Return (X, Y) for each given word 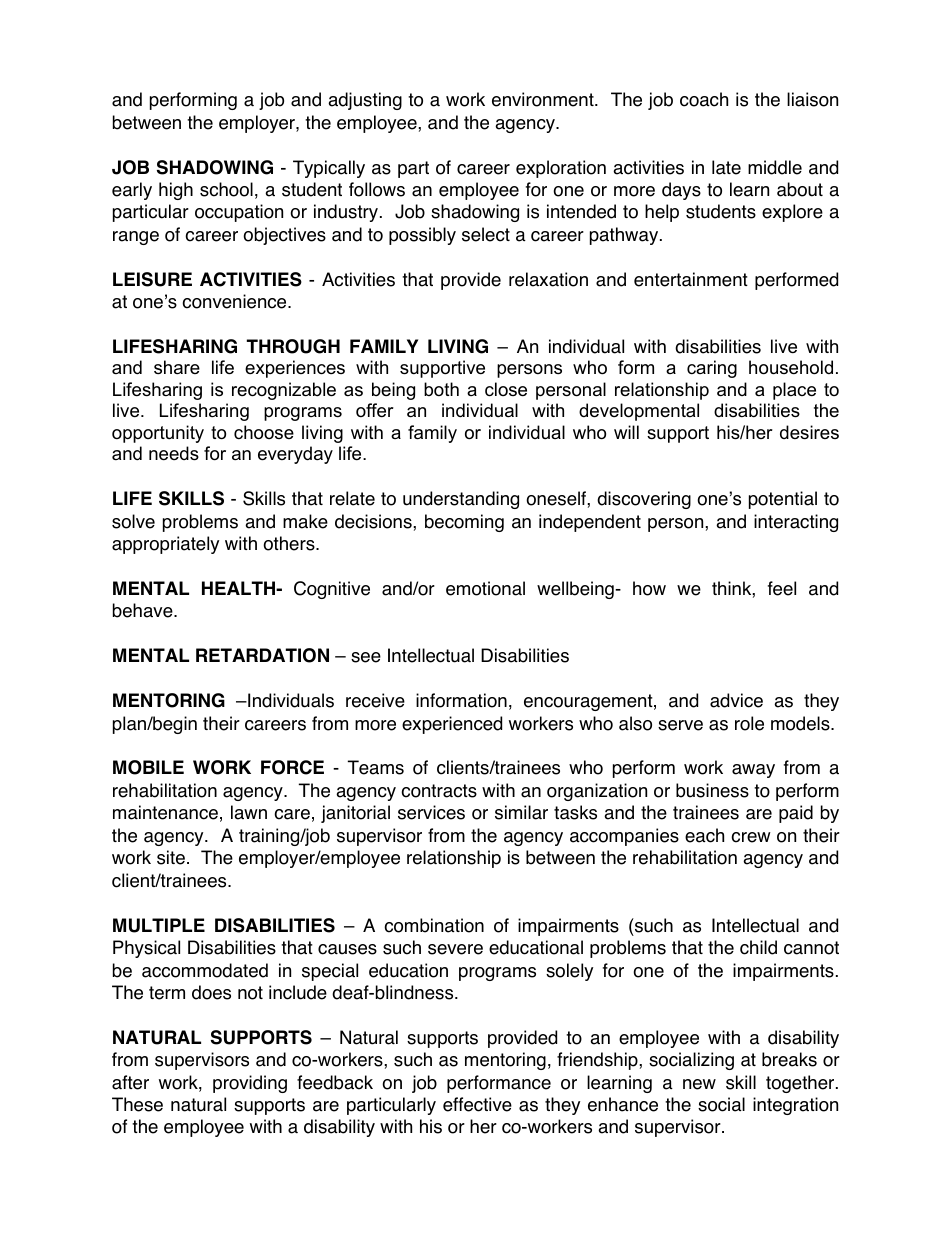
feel (782, 588)
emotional (485, 588)
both (441, 389)
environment (544, 99)
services (431, 812)
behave (144, 610)
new (699, 1084)
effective (477, 1104)
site (171, 857)
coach (704, 99)
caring (712, 369)
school (226, 189)
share (177, 367)
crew (751, 837)
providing (250, 1084)
